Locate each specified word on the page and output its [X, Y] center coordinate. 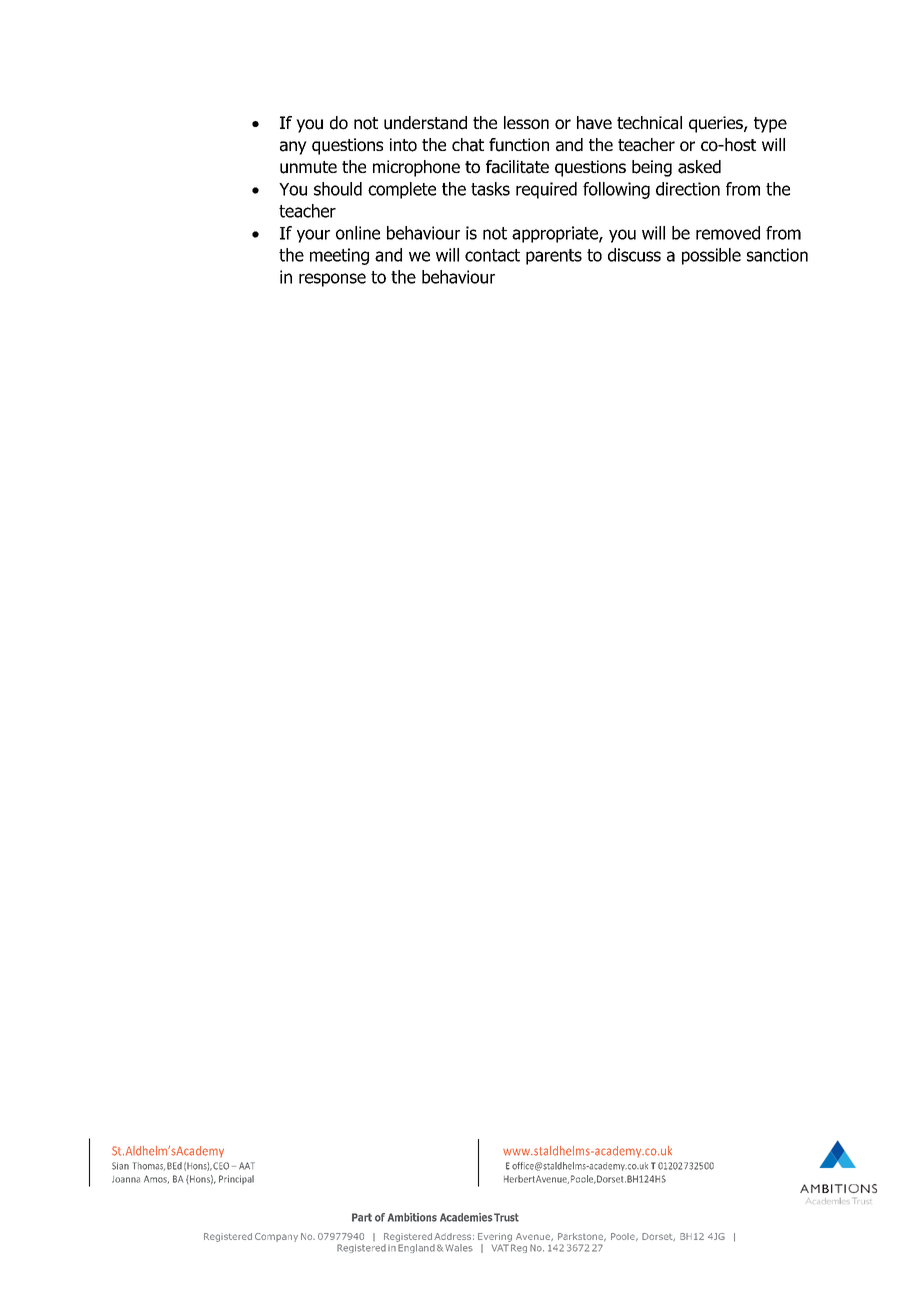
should [338, 189]
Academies [466, 1217]
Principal [236, 1180]
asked [699, 167]
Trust [506, 1217]
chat [468, 145]
